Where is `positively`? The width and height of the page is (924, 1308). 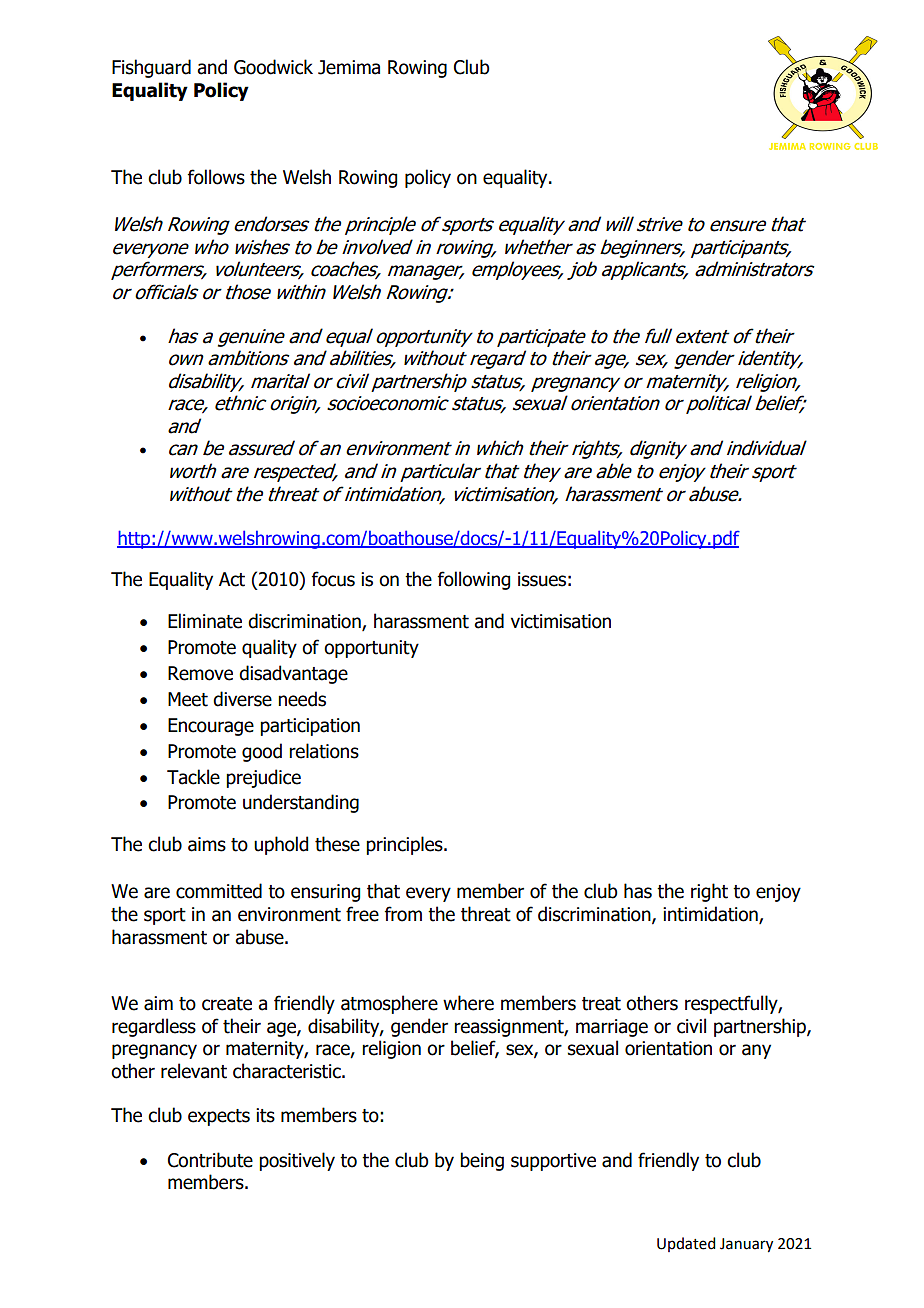 positively is located at coordinates (297, 1161).
